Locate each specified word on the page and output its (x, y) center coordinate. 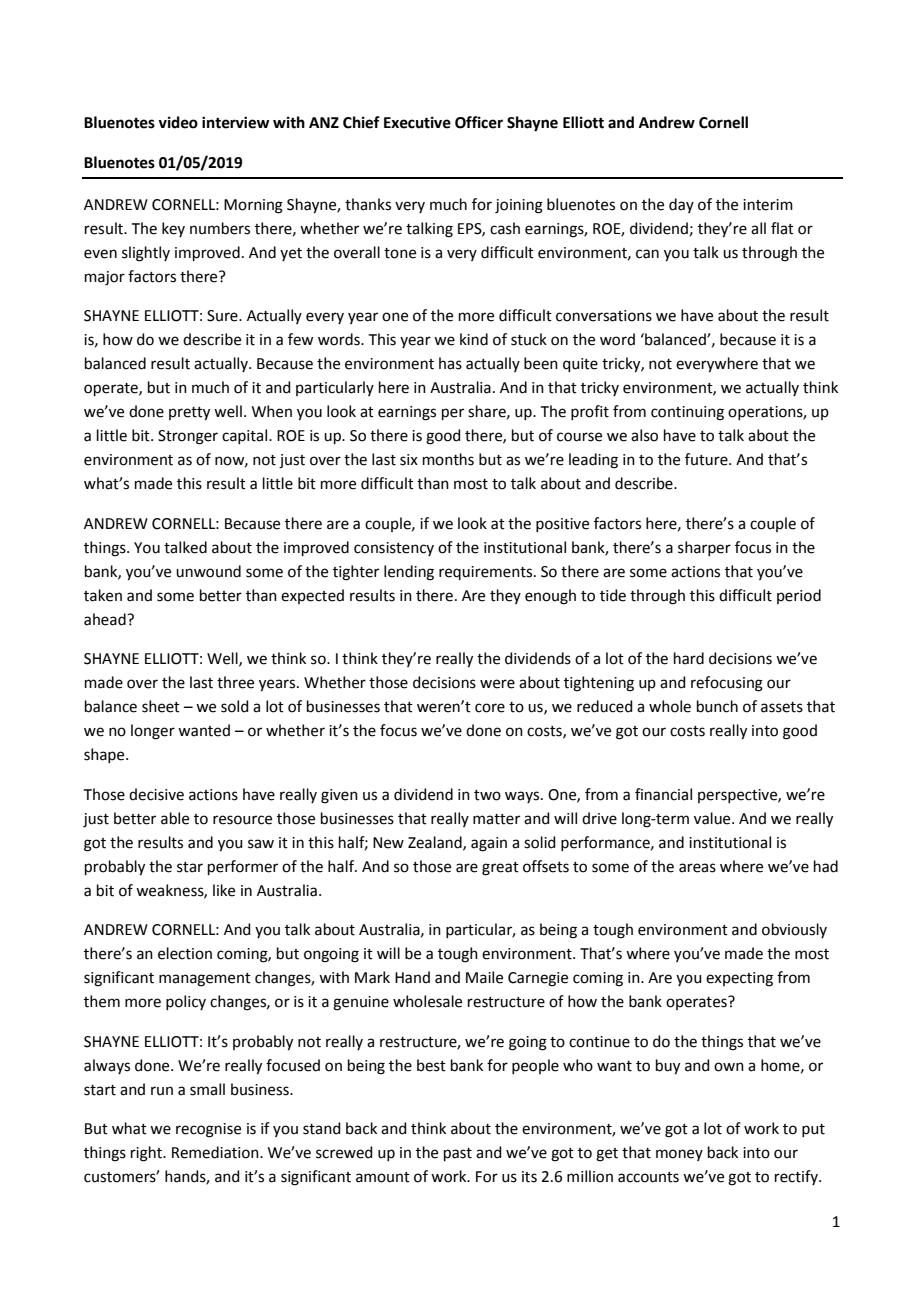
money (679, 1155)
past (458, 1154)
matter (496, 819)
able (175, 818)
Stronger (188, 437)
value (713, 818)
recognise (208, 1130)
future (707, 459)
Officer (479, 122)
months (448, 459)
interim (768, 205)
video (178, 122)
